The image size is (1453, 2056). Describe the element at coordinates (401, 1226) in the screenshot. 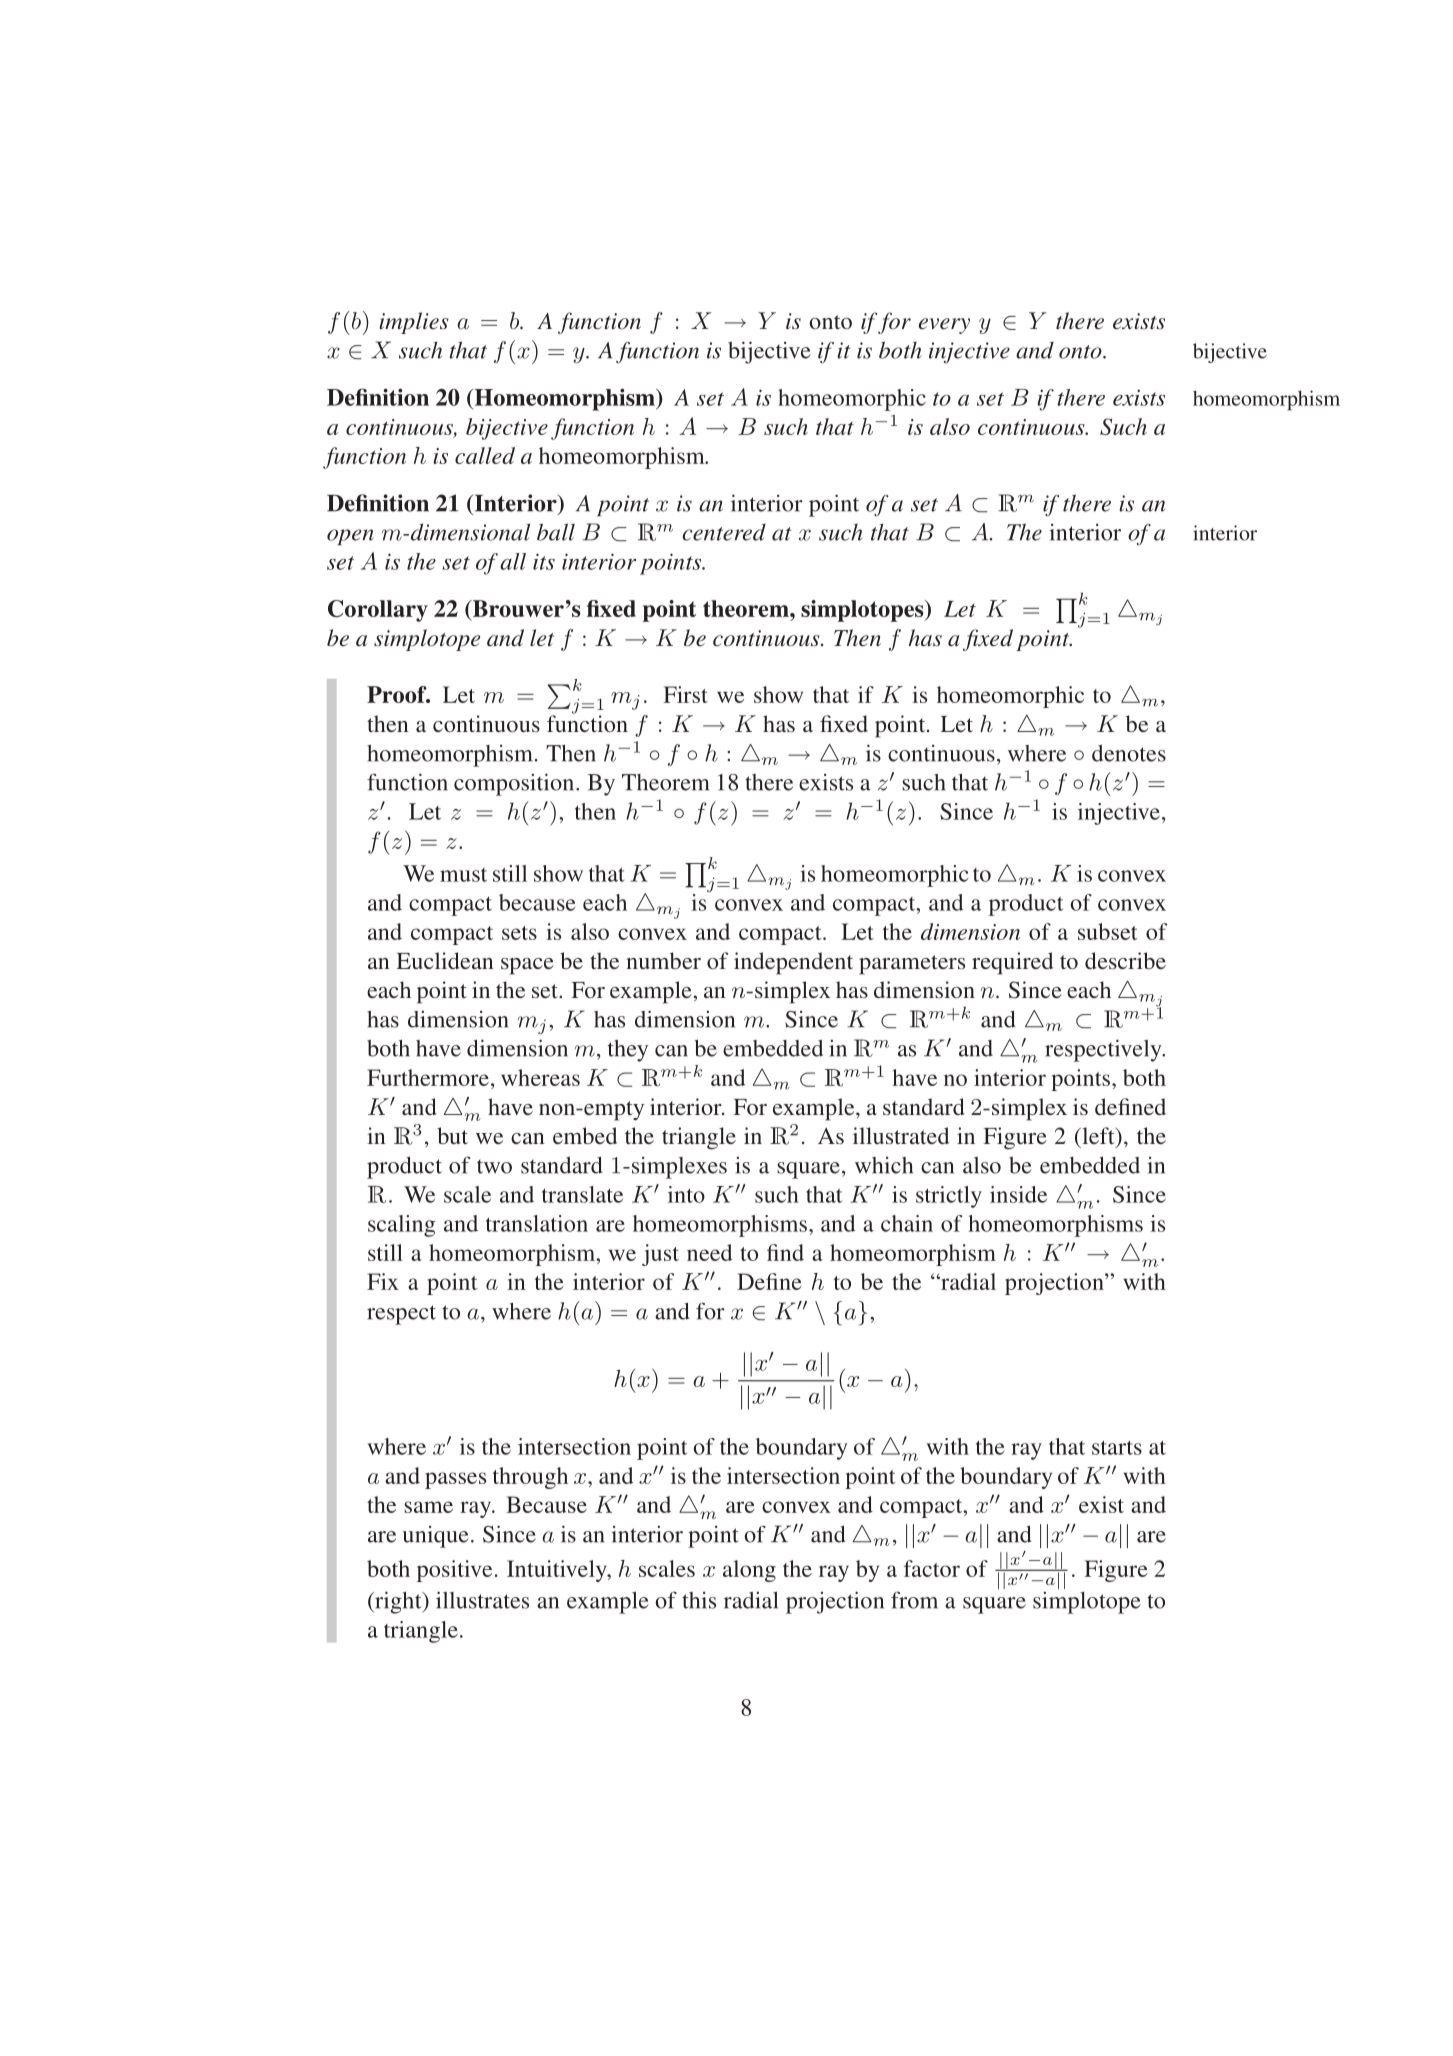

I see `scaling` at that location.
